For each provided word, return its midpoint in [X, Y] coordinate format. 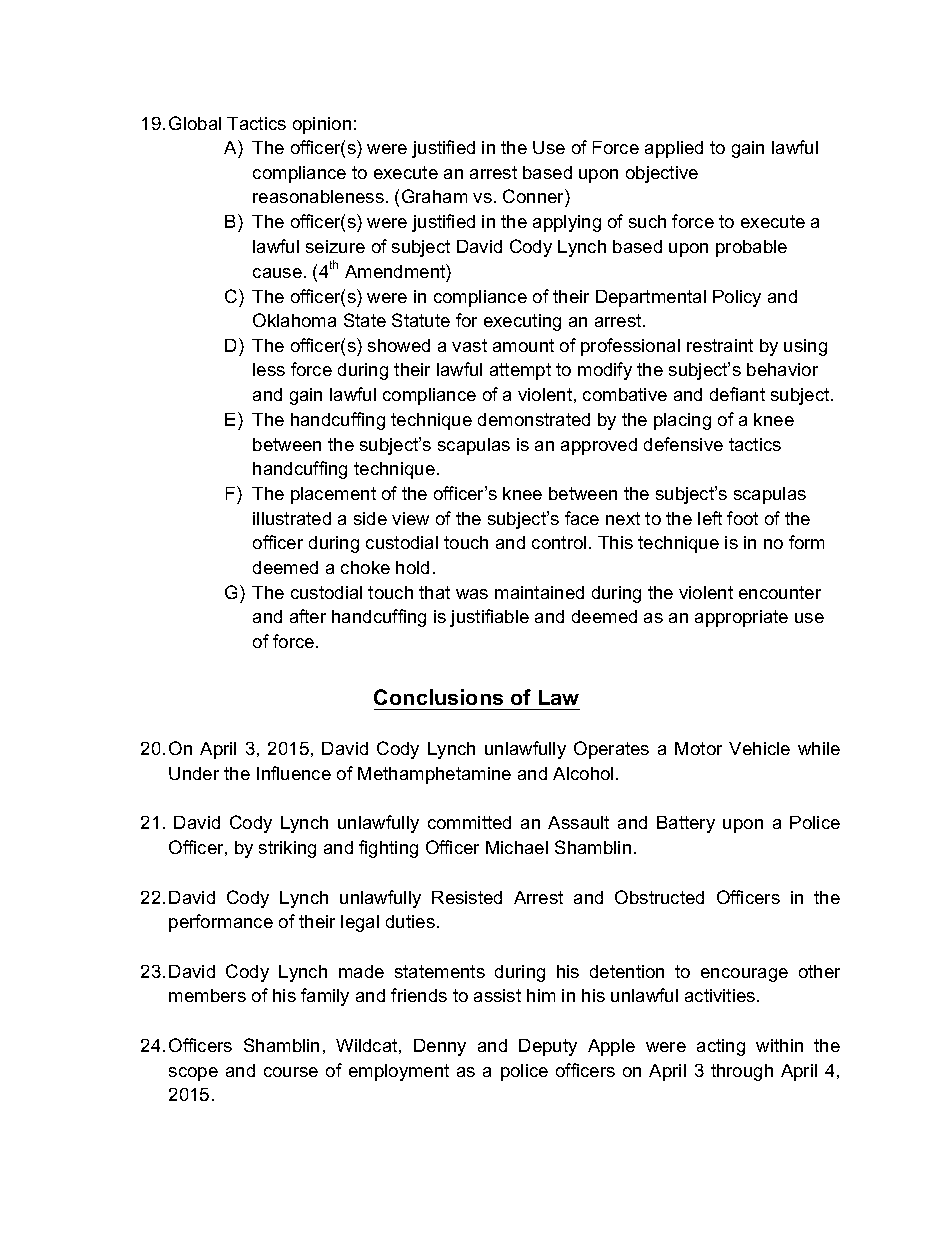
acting [721, 1047]
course [291, 1072]
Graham [434, 196]
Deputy [548, 1047]
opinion [322, 125]
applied [674, 149]
